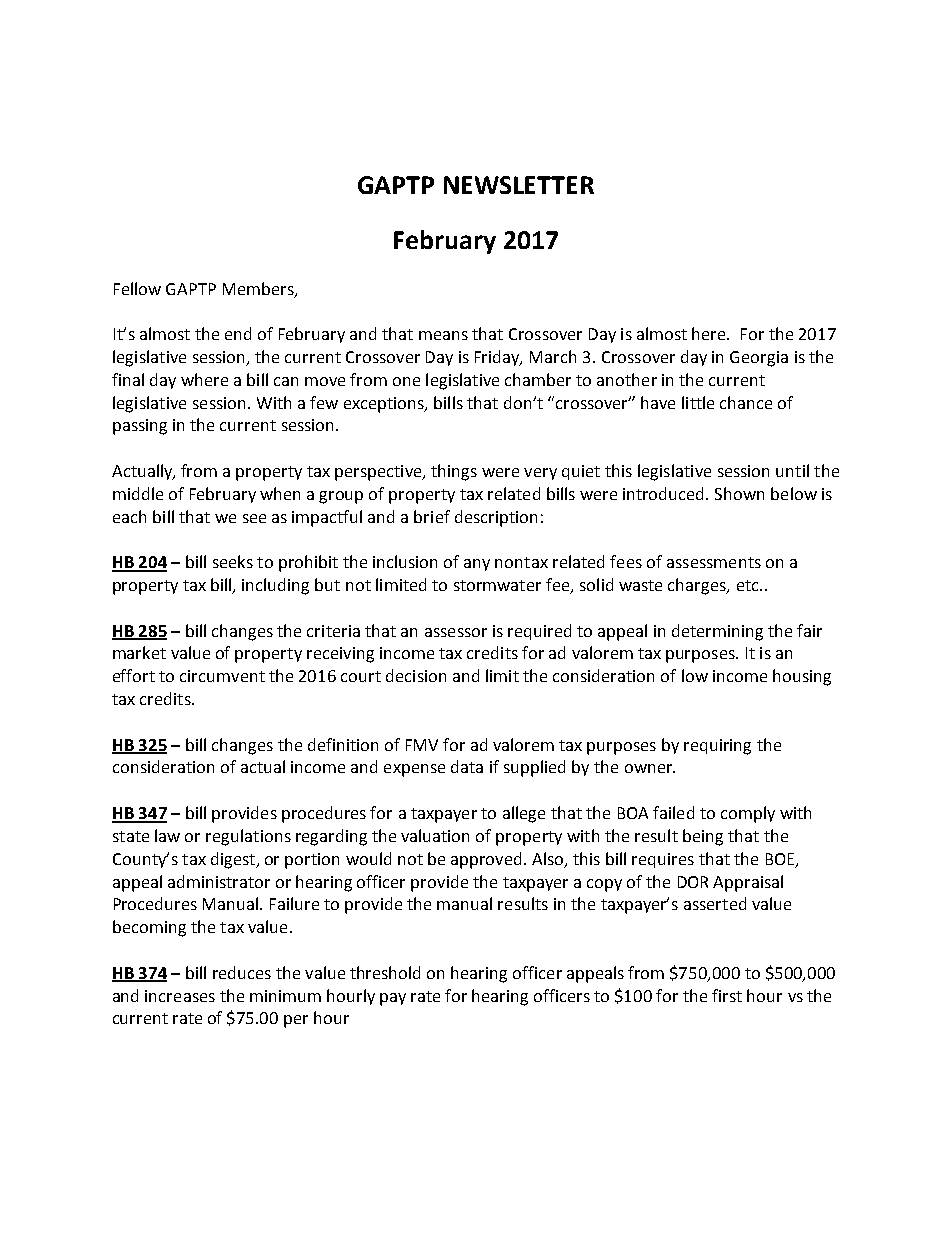 The width and height of the screenshot is (952, 1233). What do you see at coordinates (242, 972) in the screenshot?
I see `reduces` at bounding box center [242, 972].
